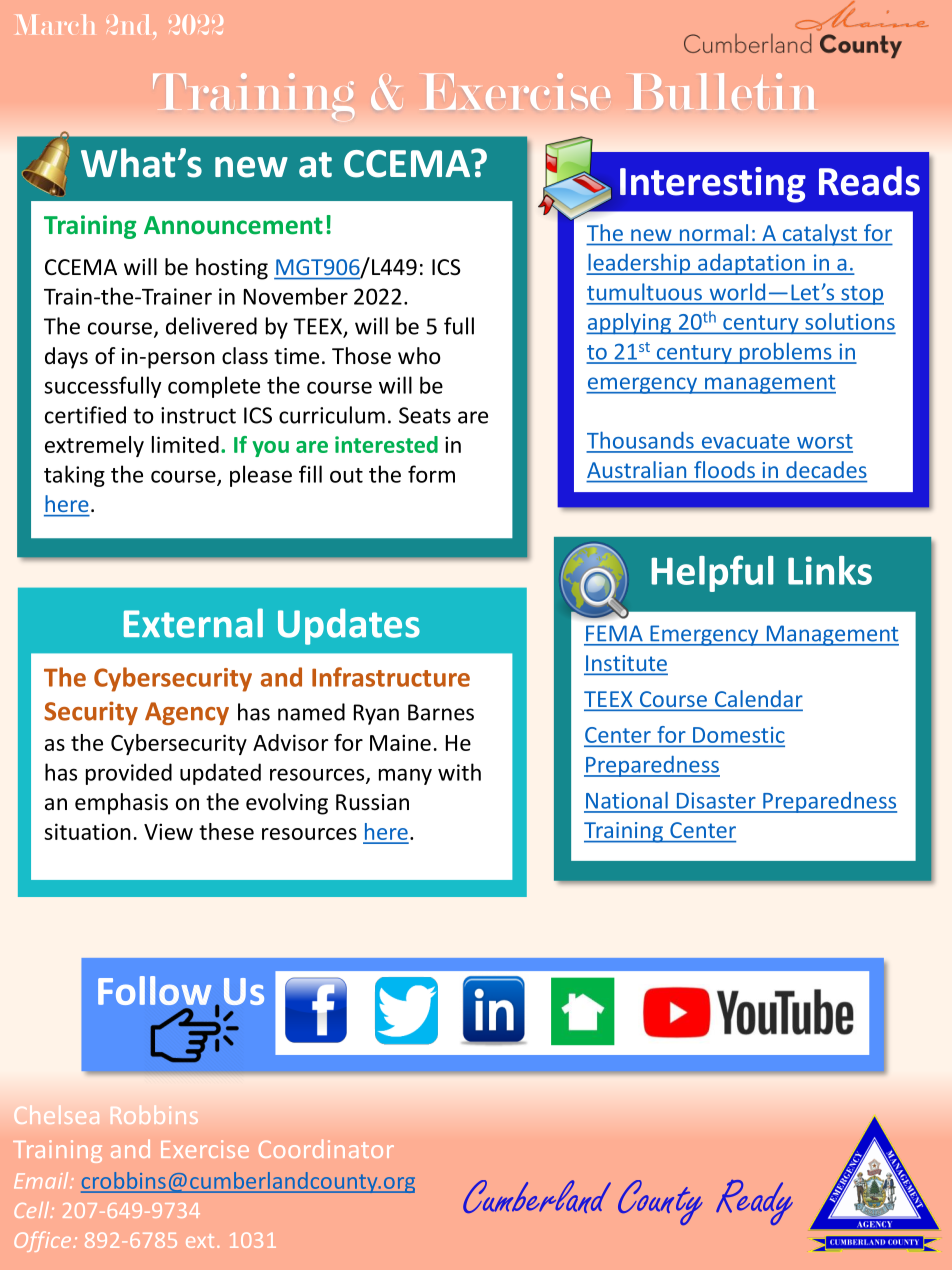 The width and height of the image is (952, 1270). I want to click on Email, so click(42, 1180).
